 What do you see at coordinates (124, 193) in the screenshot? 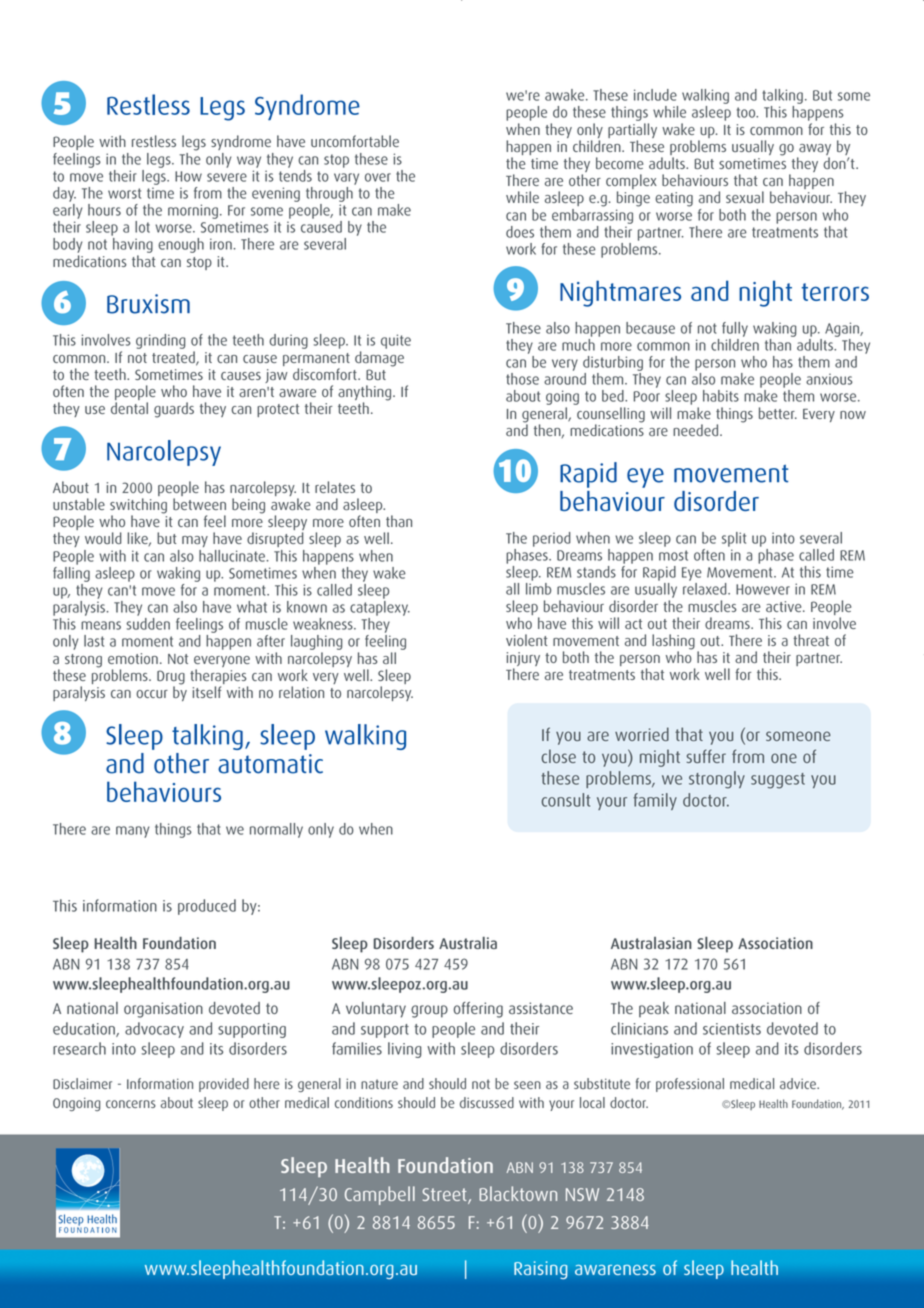
I see `worst` at bounding box center [124, 193].
